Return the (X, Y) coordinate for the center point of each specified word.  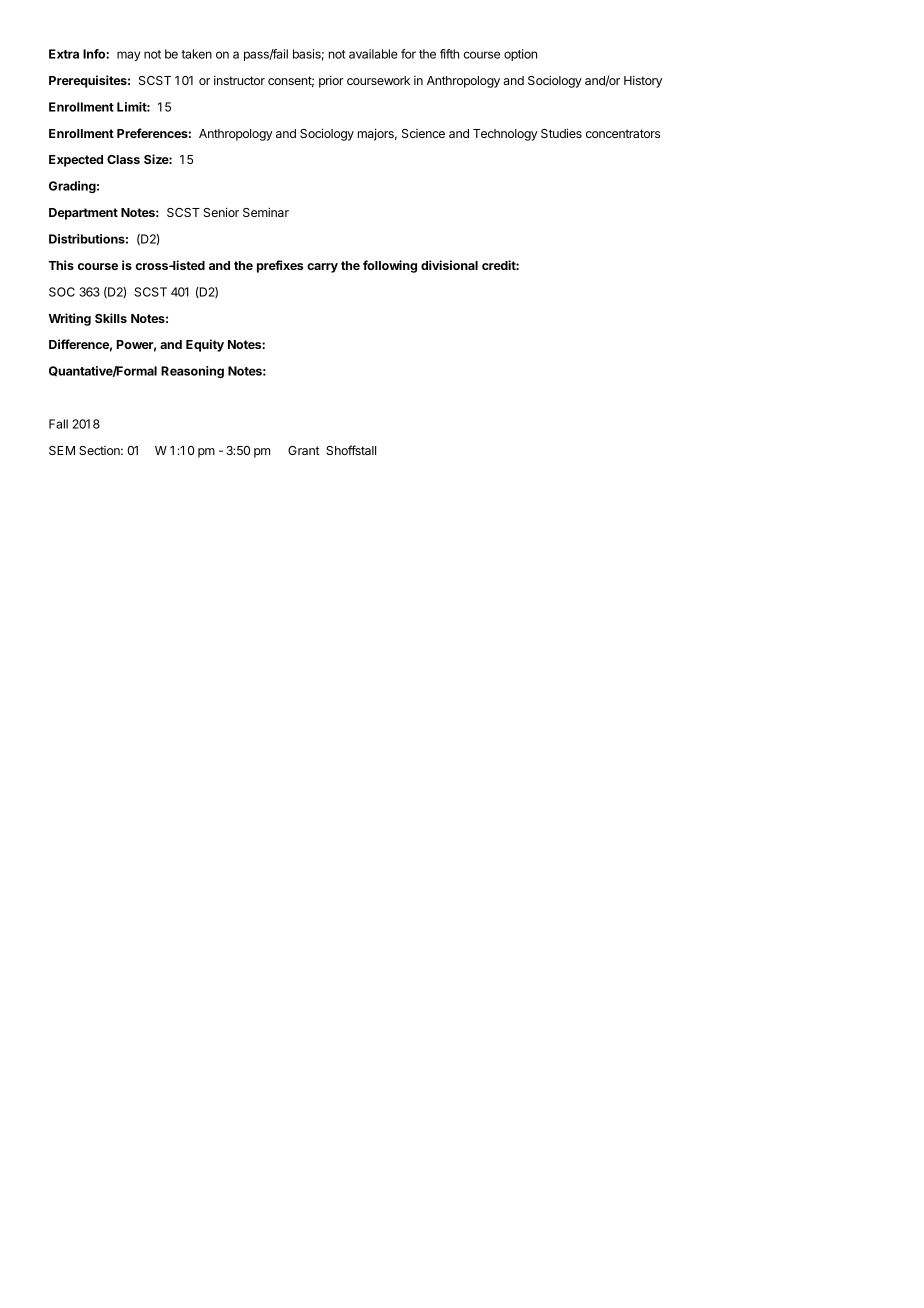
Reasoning (192, 372)
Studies (561, 133)
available (373, 54)
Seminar (266, 212)
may (129, 56)
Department (83, 214)
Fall (58, 424)
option (520, 55)
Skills (111, 318)
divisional (449, 265)
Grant (304, 450)
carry (322, 268)
